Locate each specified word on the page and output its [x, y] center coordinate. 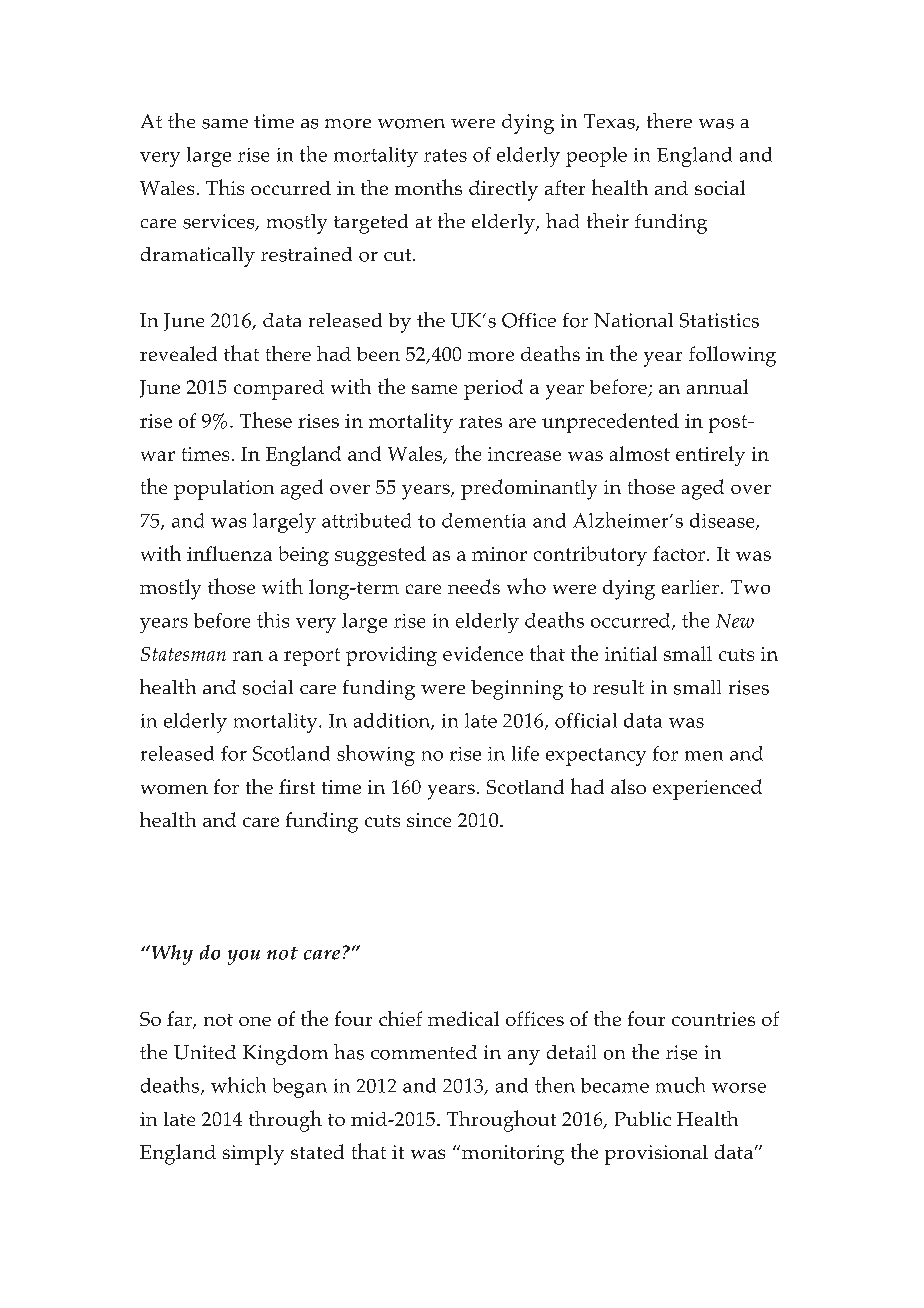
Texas [610, 122]
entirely [710, 456]
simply [253, 1155]
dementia [484, 520]
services [220, 222]
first [297, 786]
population [224, 490]
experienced [707, 789]
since [429, 820]
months [428, 187]
